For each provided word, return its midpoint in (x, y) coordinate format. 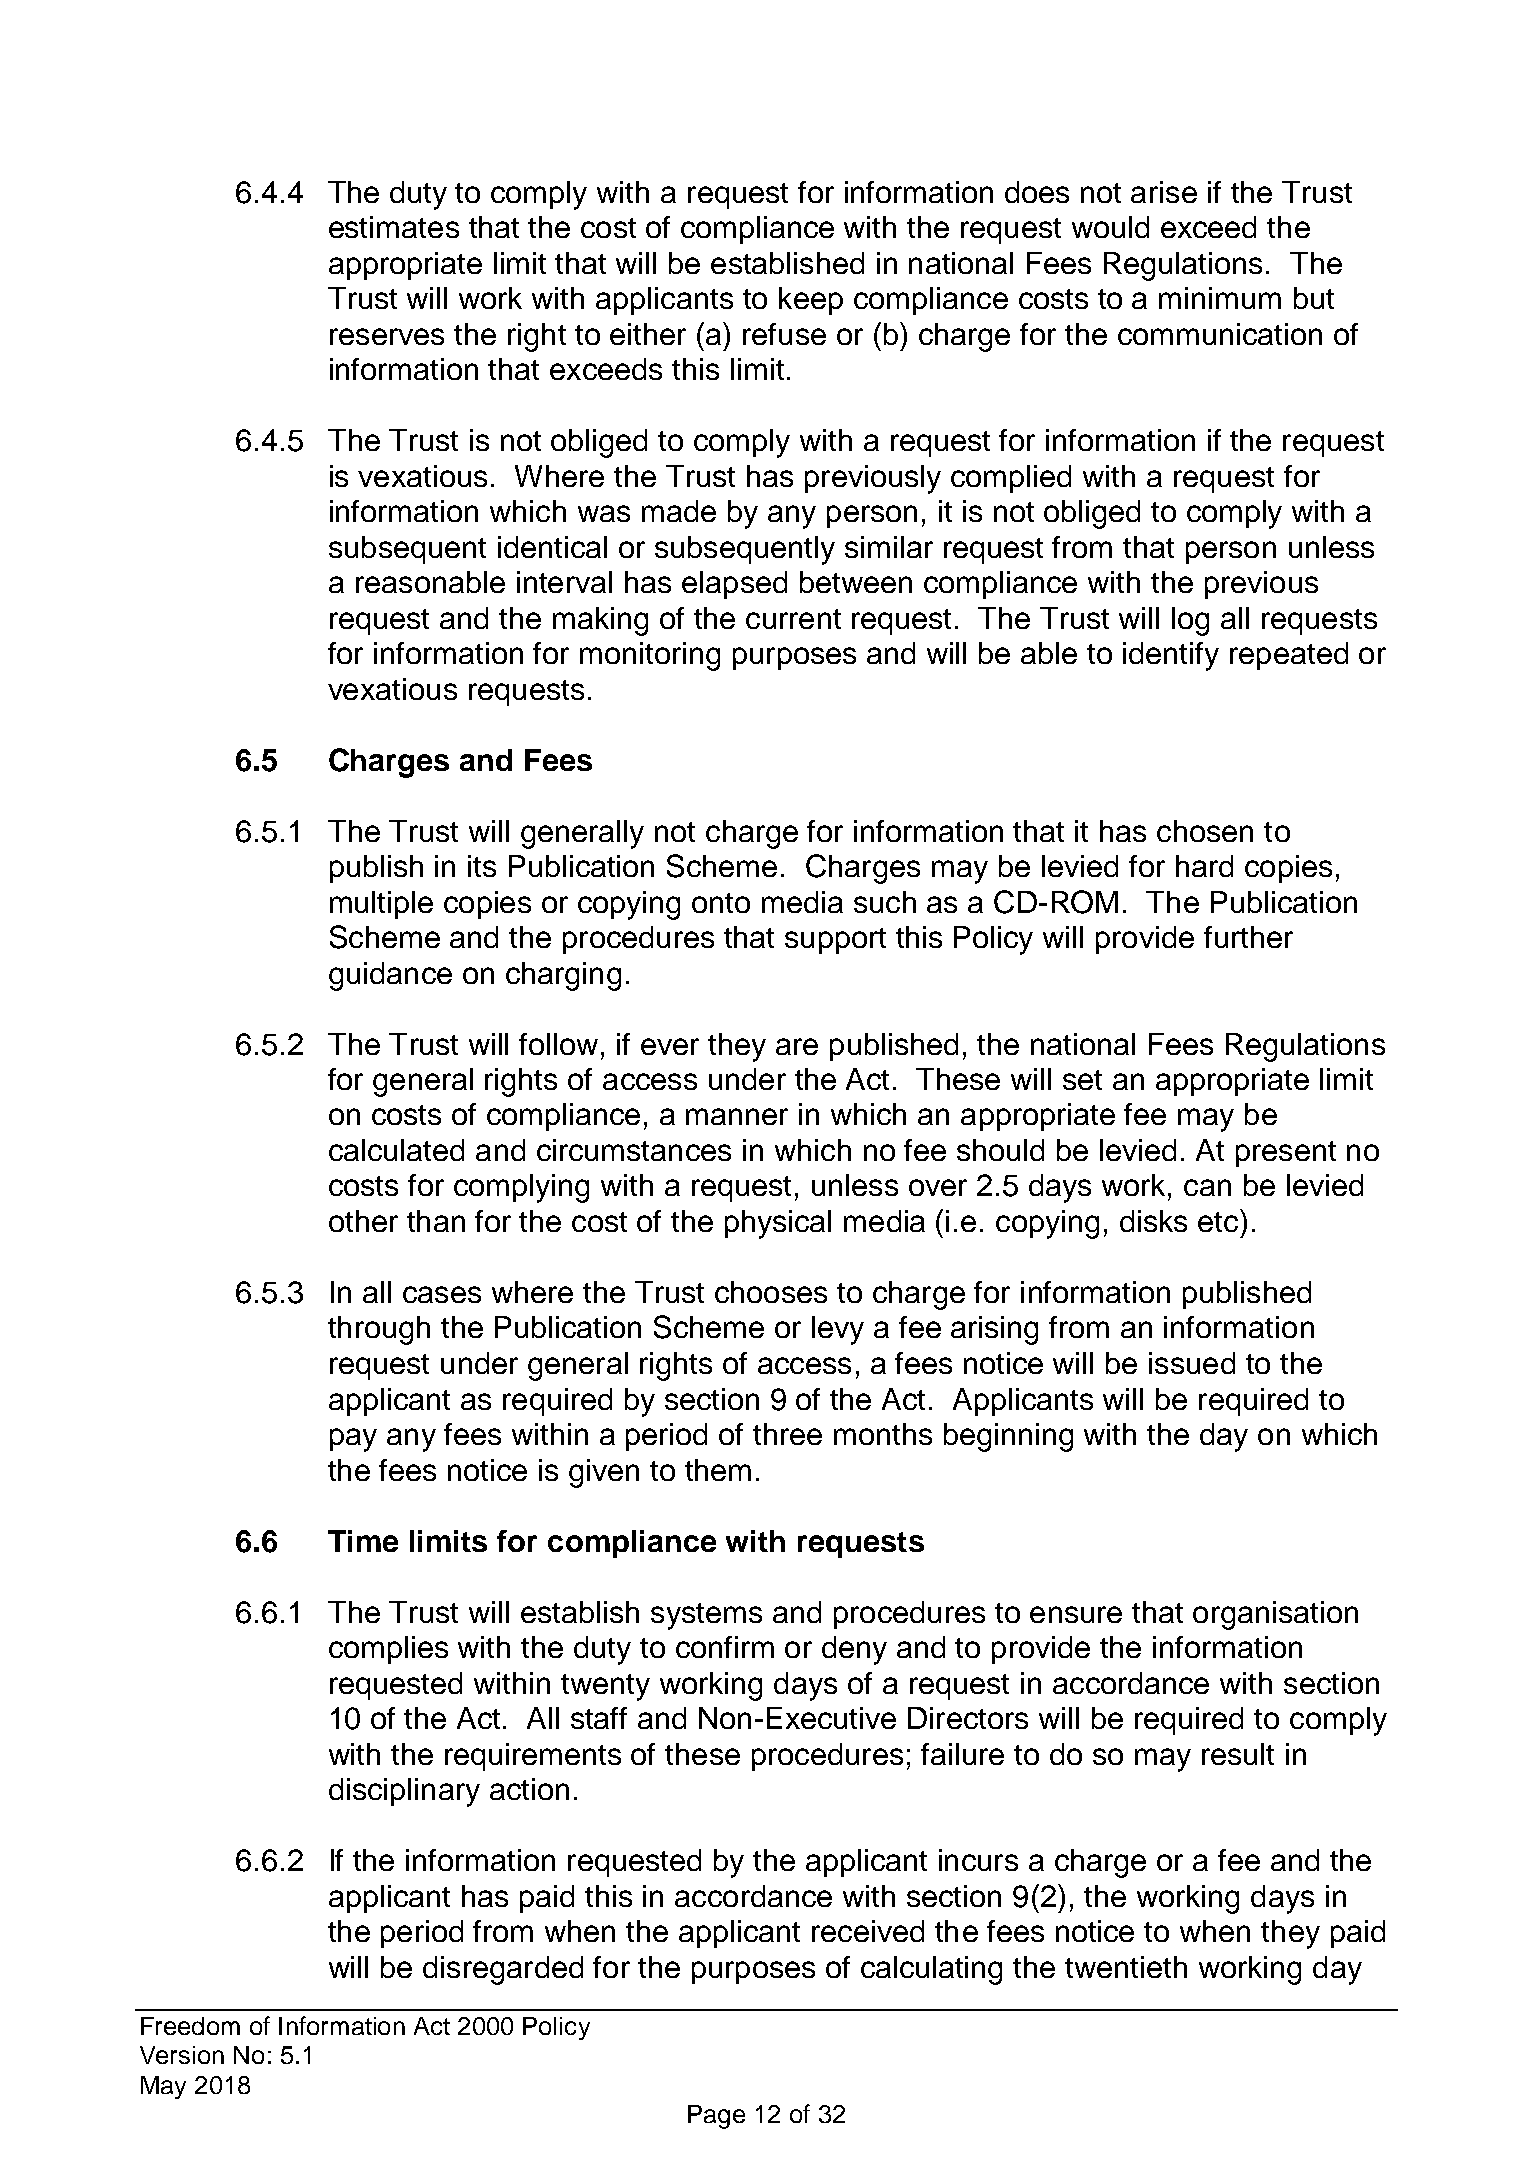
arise (1164, 192)
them (718, 1470)
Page (716, 2117)
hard (1204, 866)
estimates (394, 227)
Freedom (190, 2026)
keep (811, 301)
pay (353, 1440)
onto (721, 903)
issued (1192, 1363)
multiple (381, 905)
